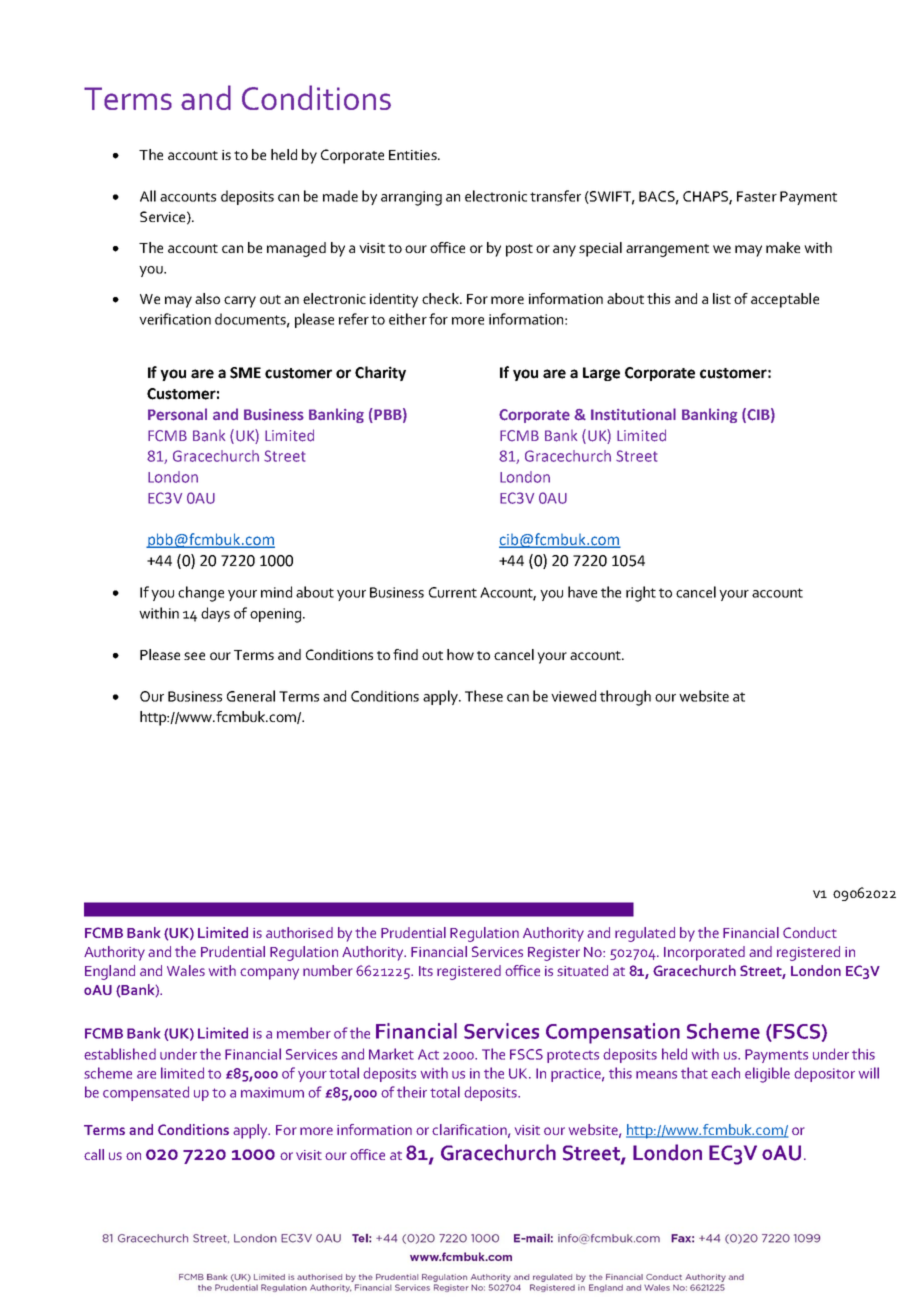 The image size is (924, 1308). I want to click on managed, so click(296, 249).
